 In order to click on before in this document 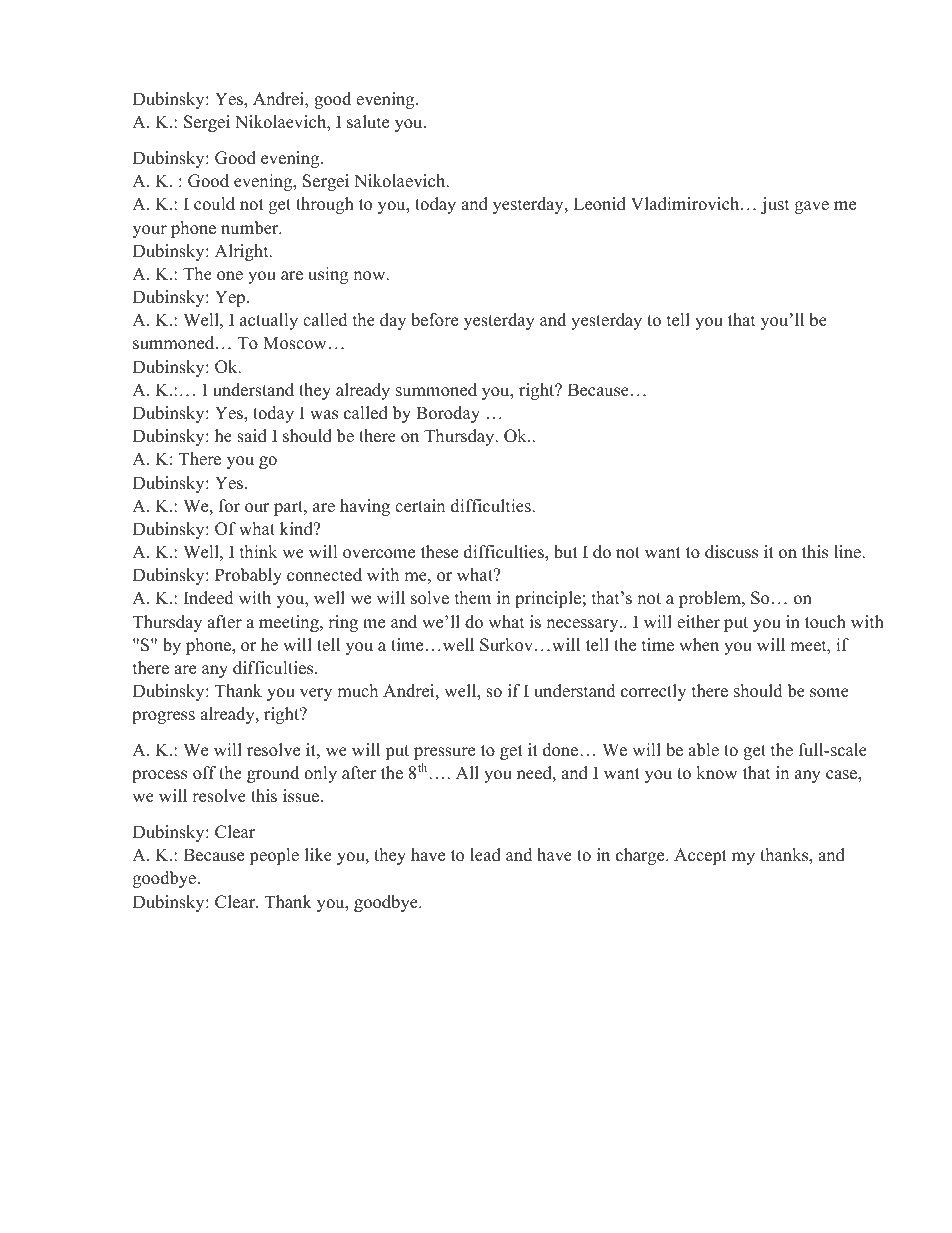, I will do `click(434, 320)`.
